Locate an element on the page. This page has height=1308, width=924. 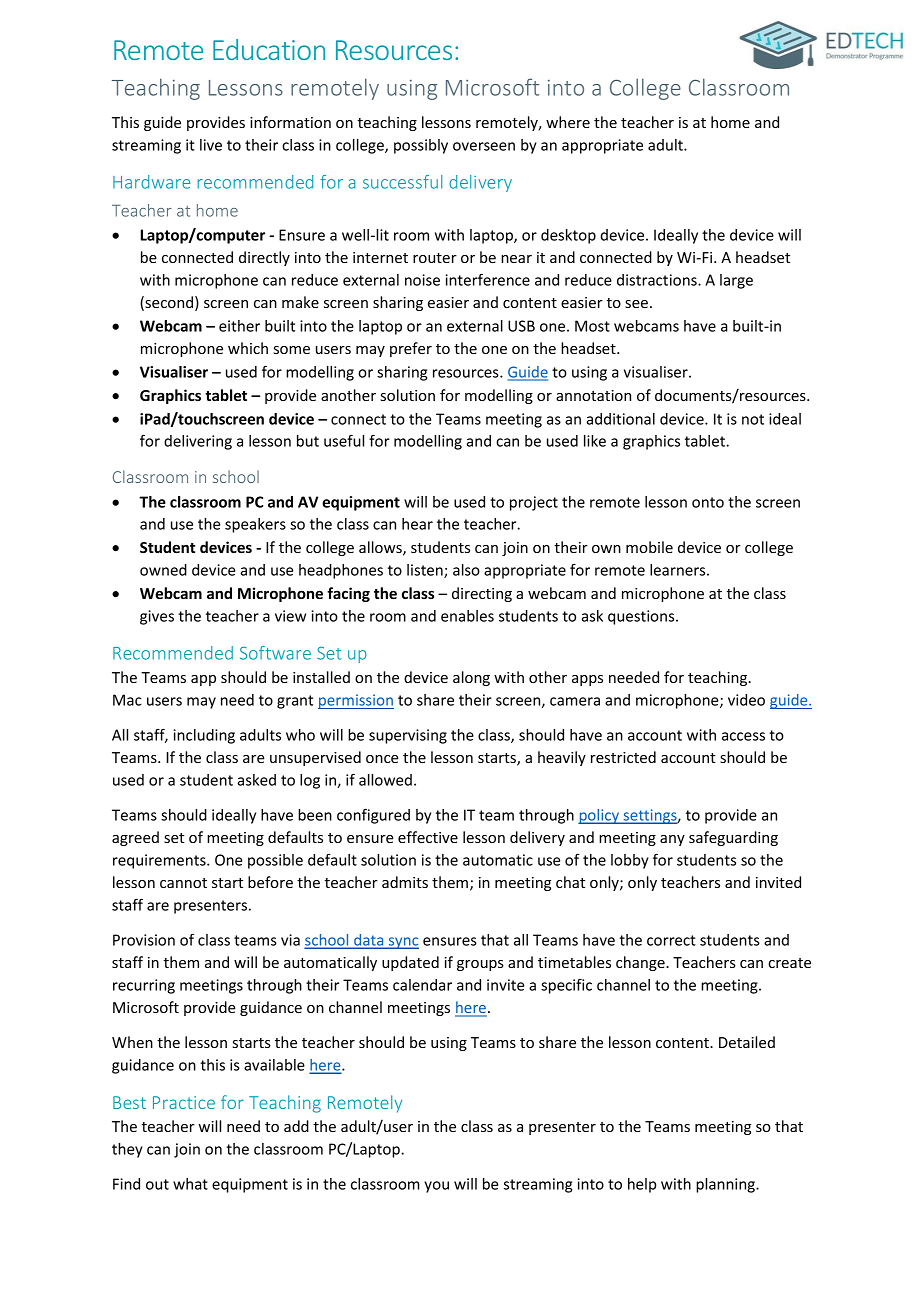
interference is located at coordinates (487, 279).
